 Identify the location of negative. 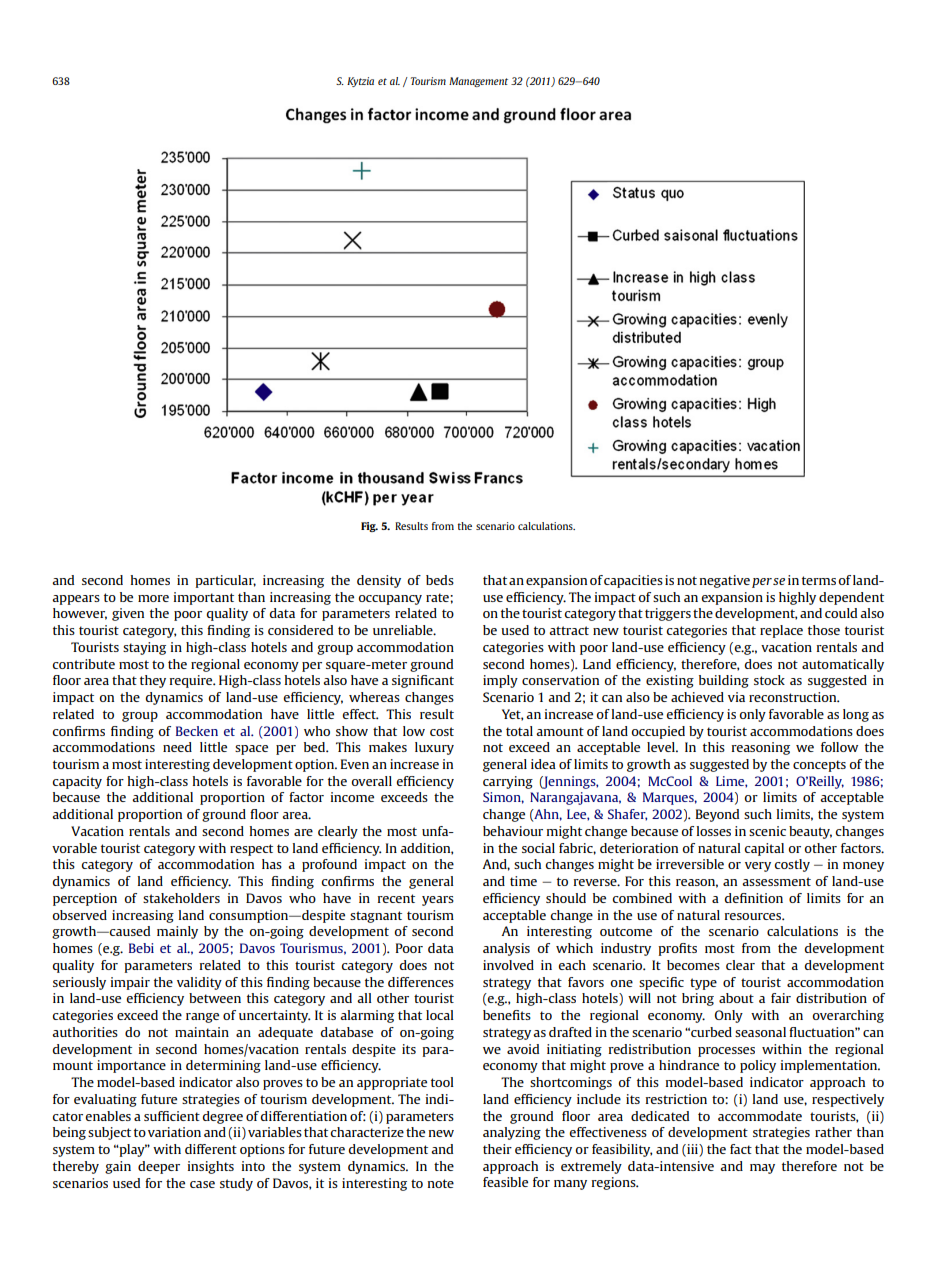
(725, 581).
